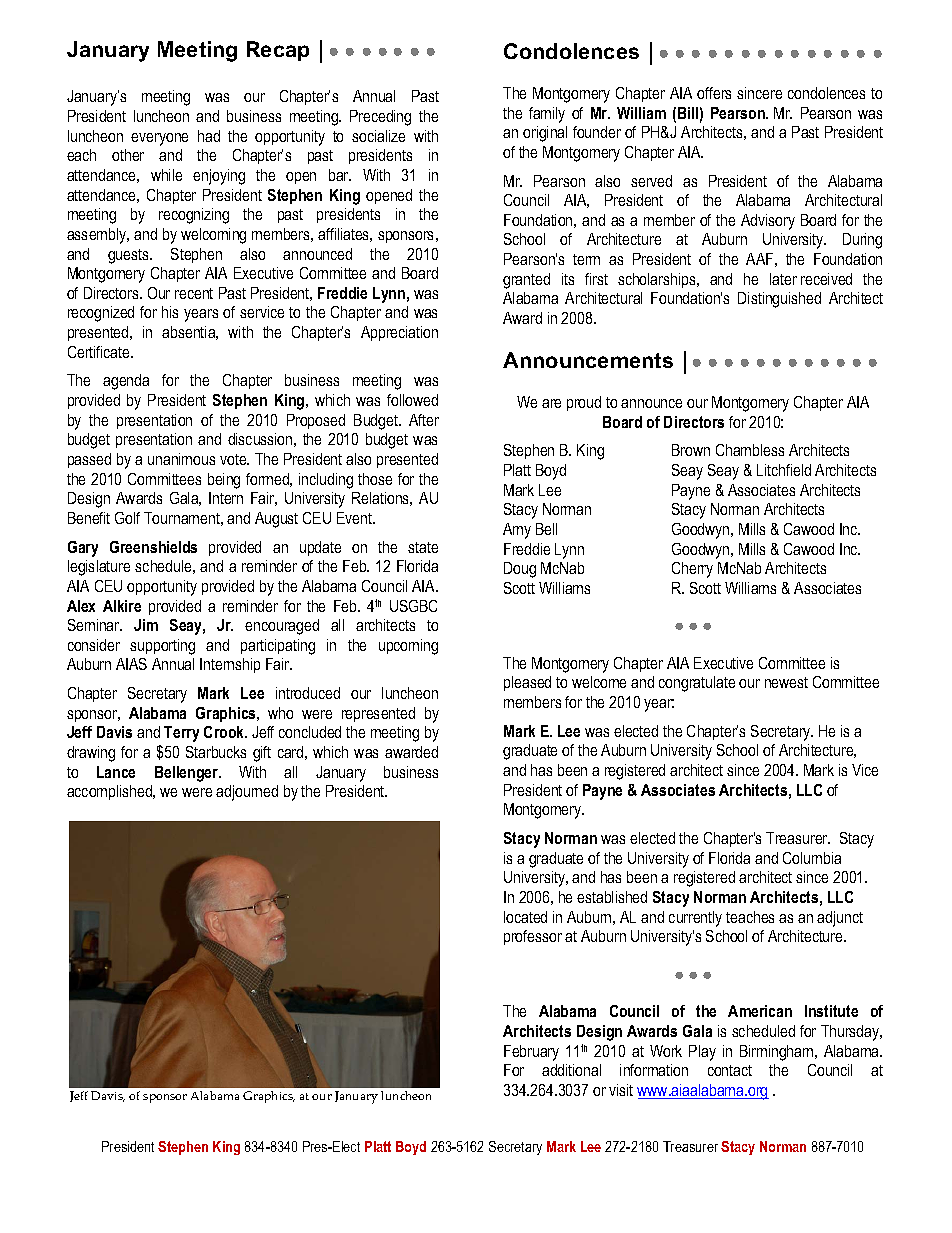 The height and width of the document is (1233, 952). I want to click on Litchfield, so click(784, 470).
